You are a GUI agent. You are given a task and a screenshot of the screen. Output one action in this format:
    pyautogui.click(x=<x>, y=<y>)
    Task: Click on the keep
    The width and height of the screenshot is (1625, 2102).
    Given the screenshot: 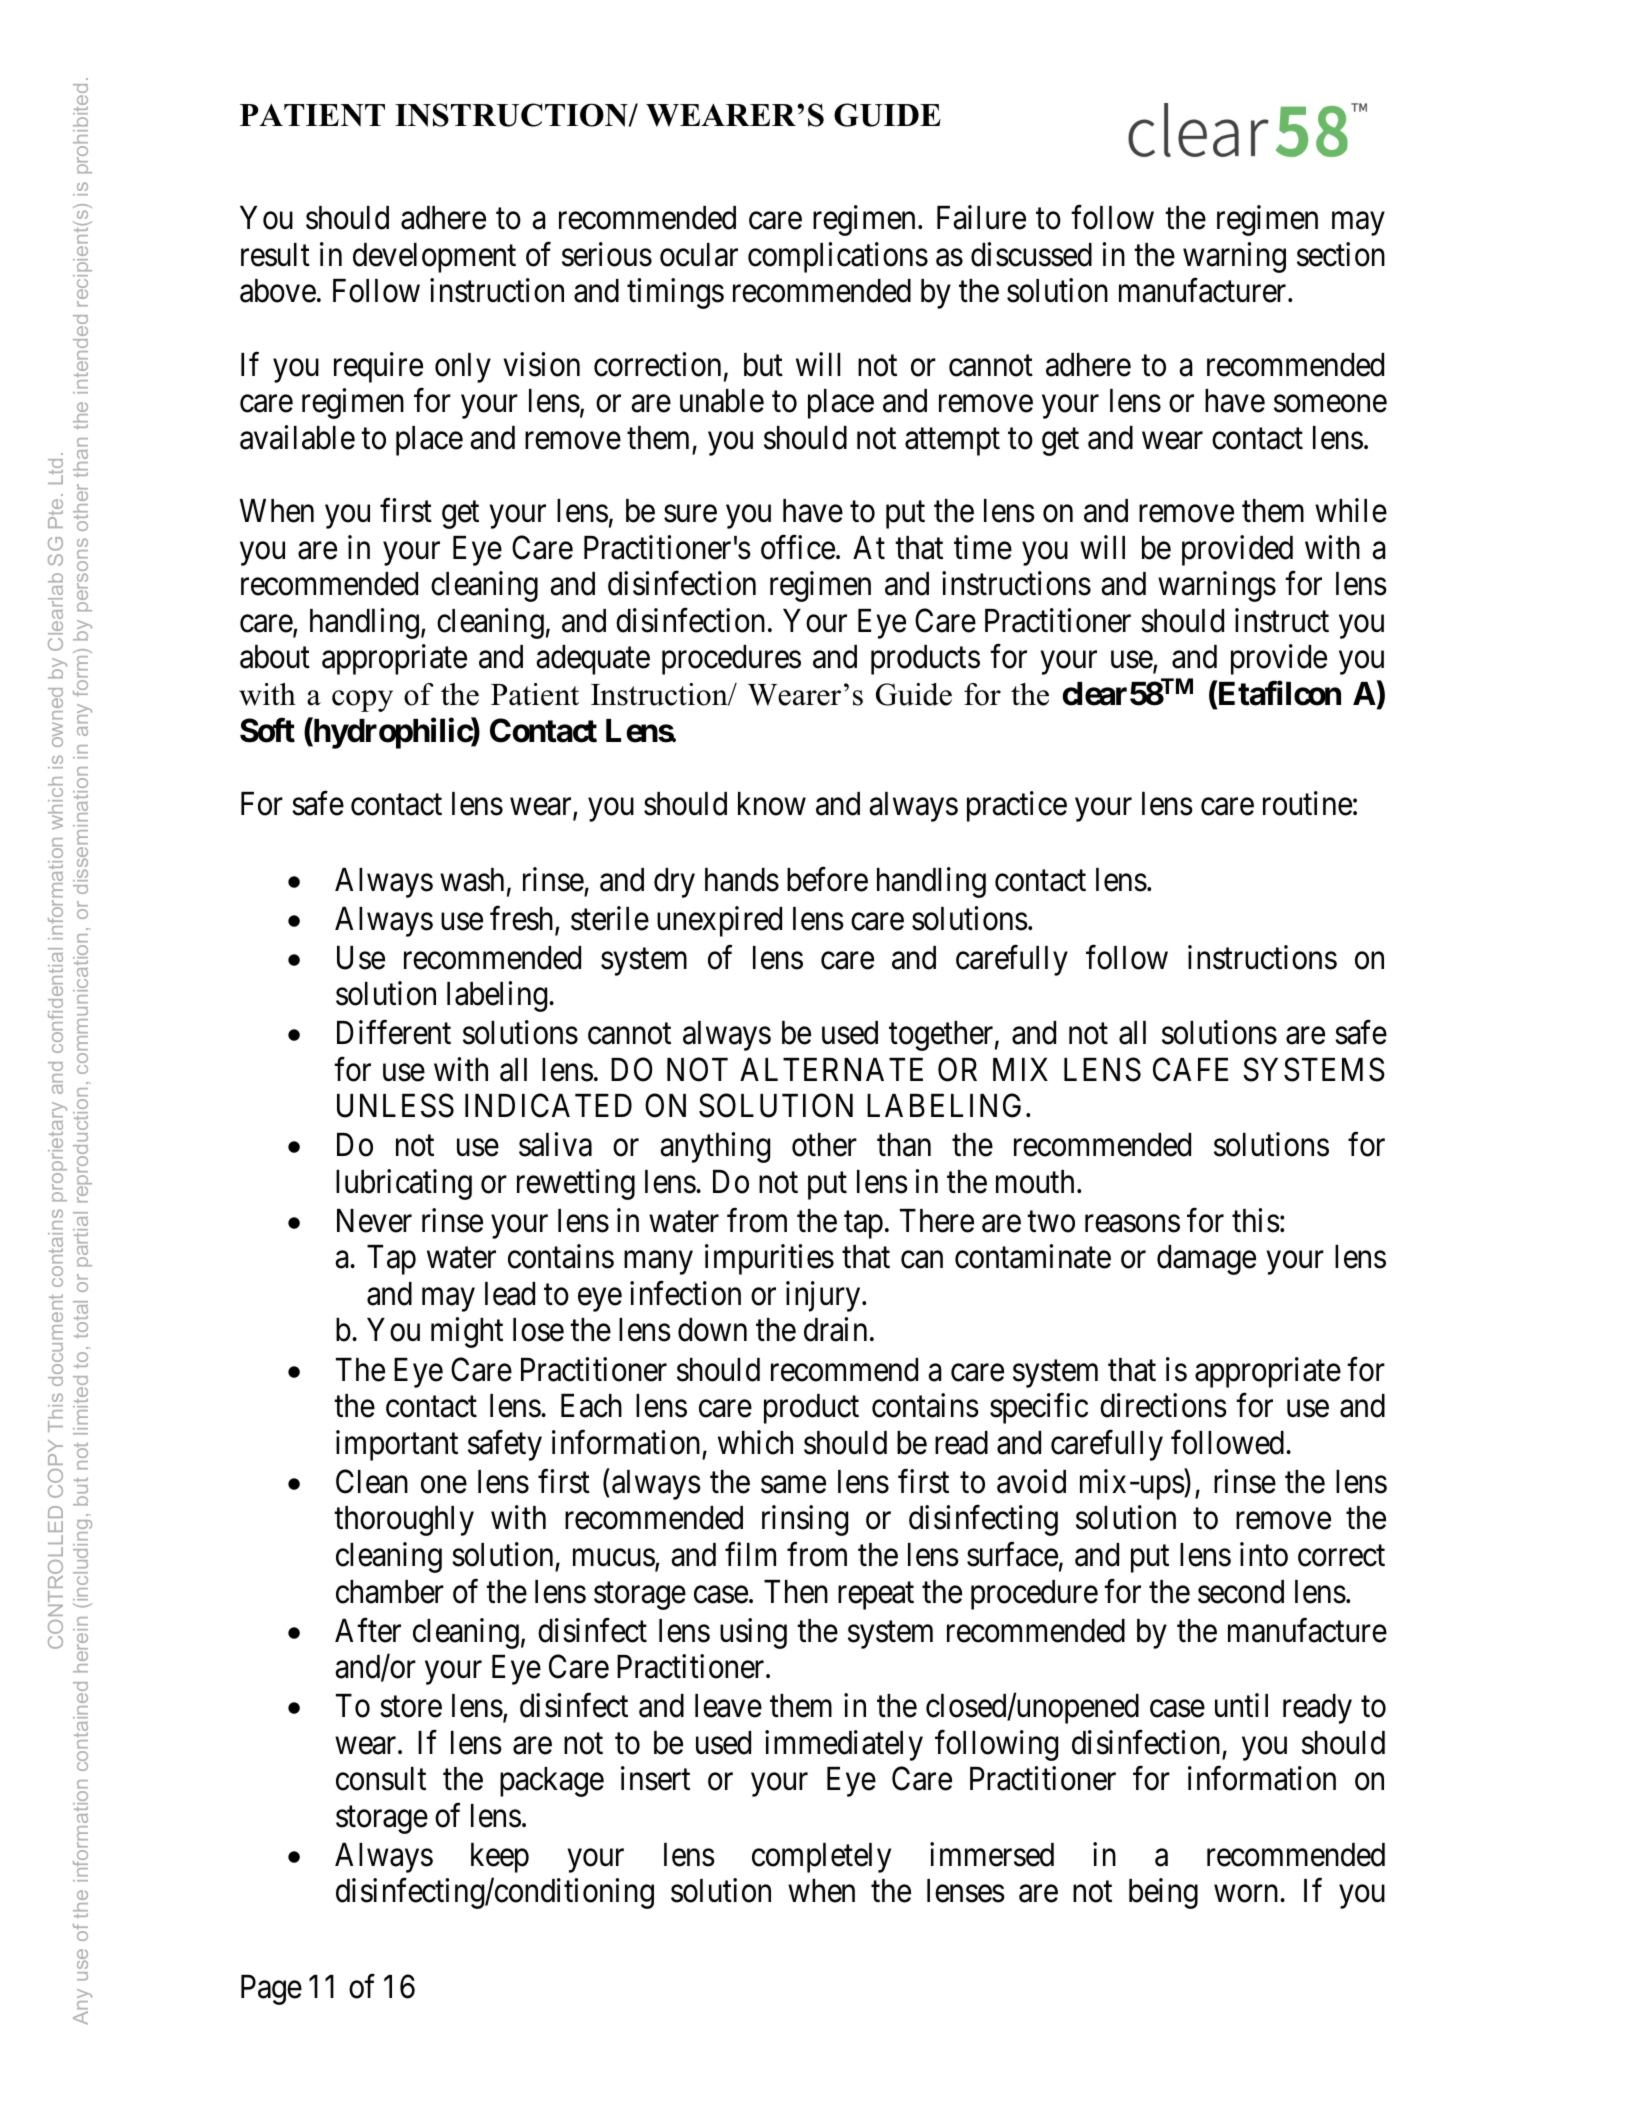 What is the action you would take?
    pyautogui.click(x=500, y=1858)
